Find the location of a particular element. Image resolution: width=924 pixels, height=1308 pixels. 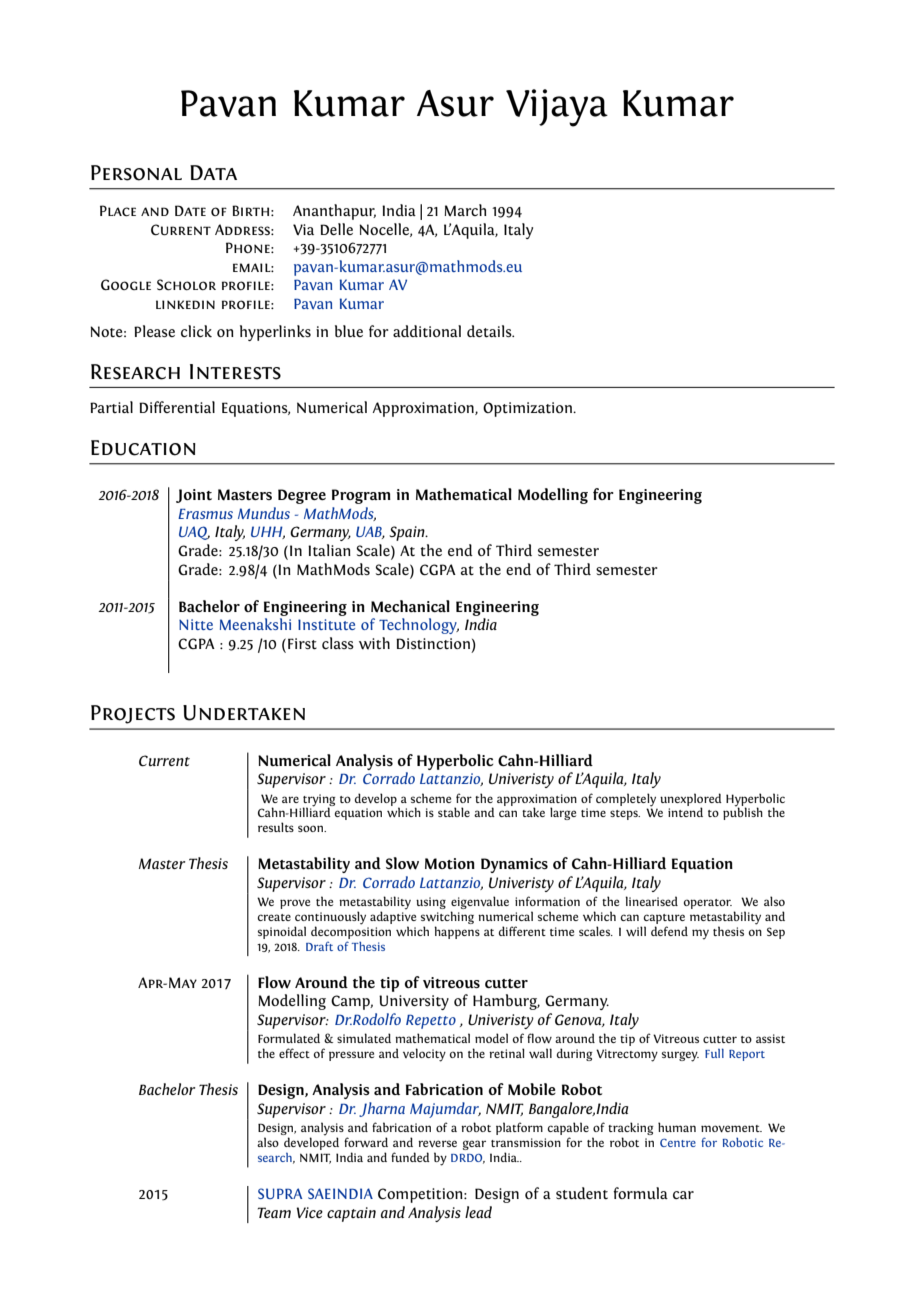

switching is located at coordinates (447, 919).
